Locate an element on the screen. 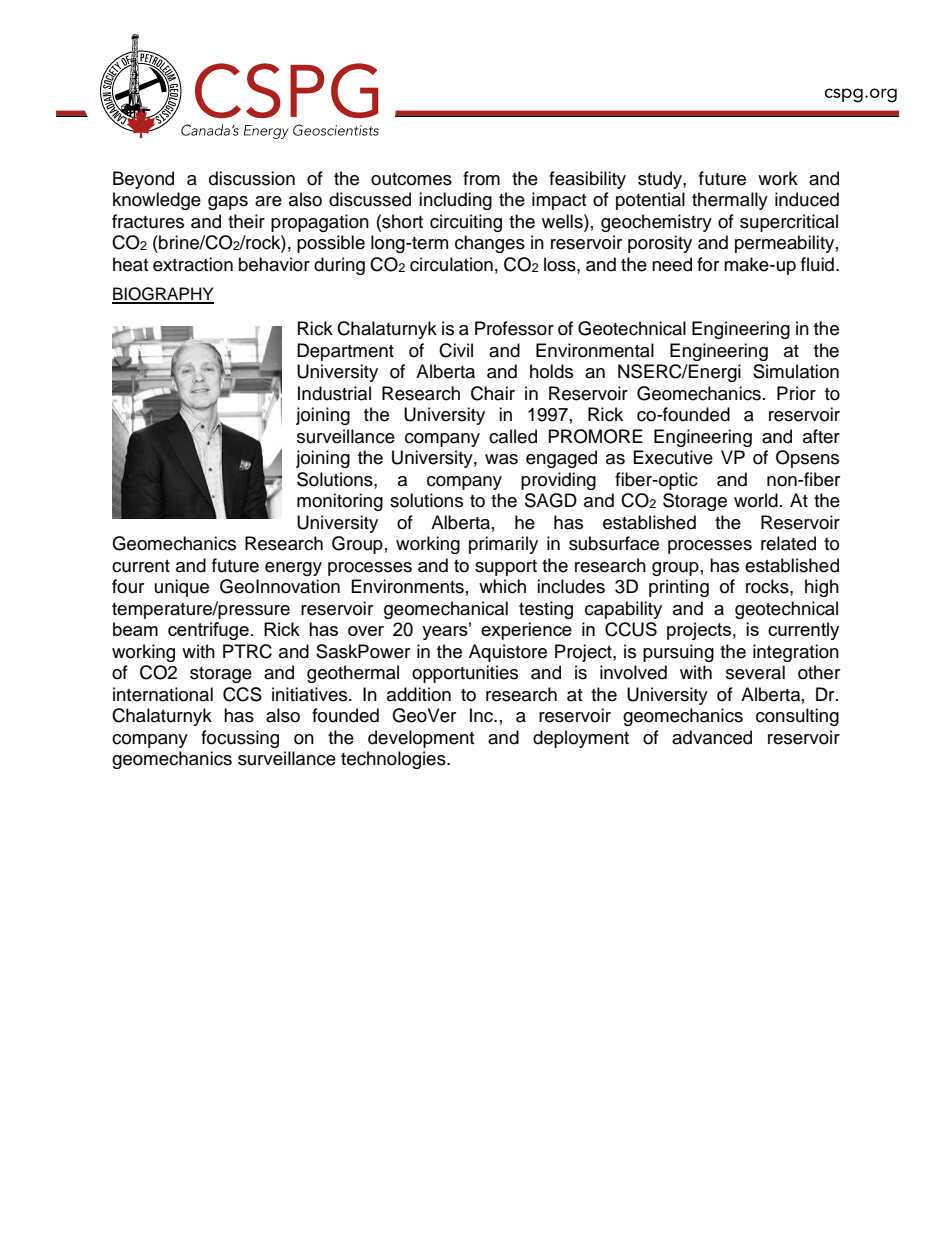 The image size is (952, 1233). support is located at coordinates (506, 568).
